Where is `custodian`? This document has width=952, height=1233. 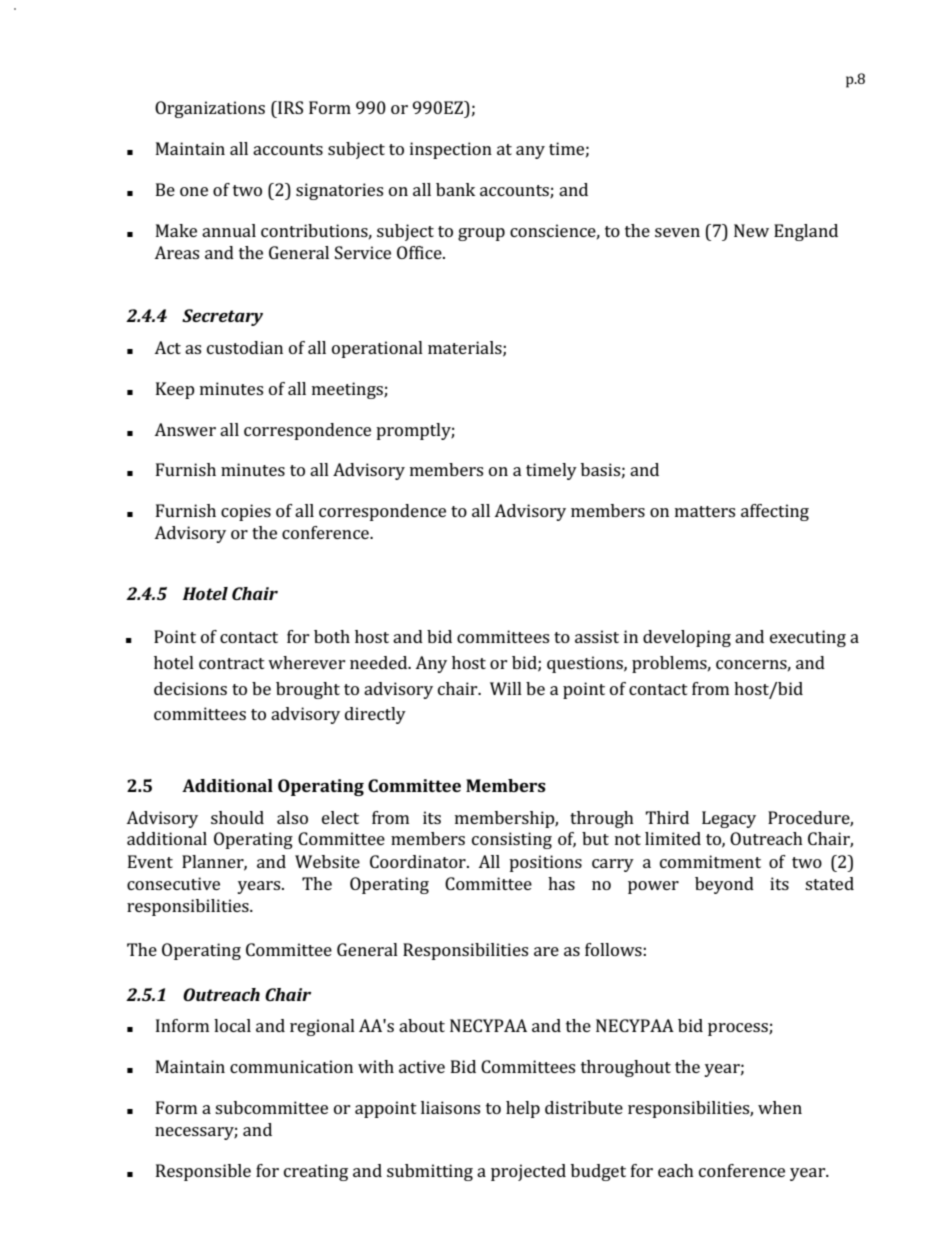
custodian is located at coordinates (245, 347).
